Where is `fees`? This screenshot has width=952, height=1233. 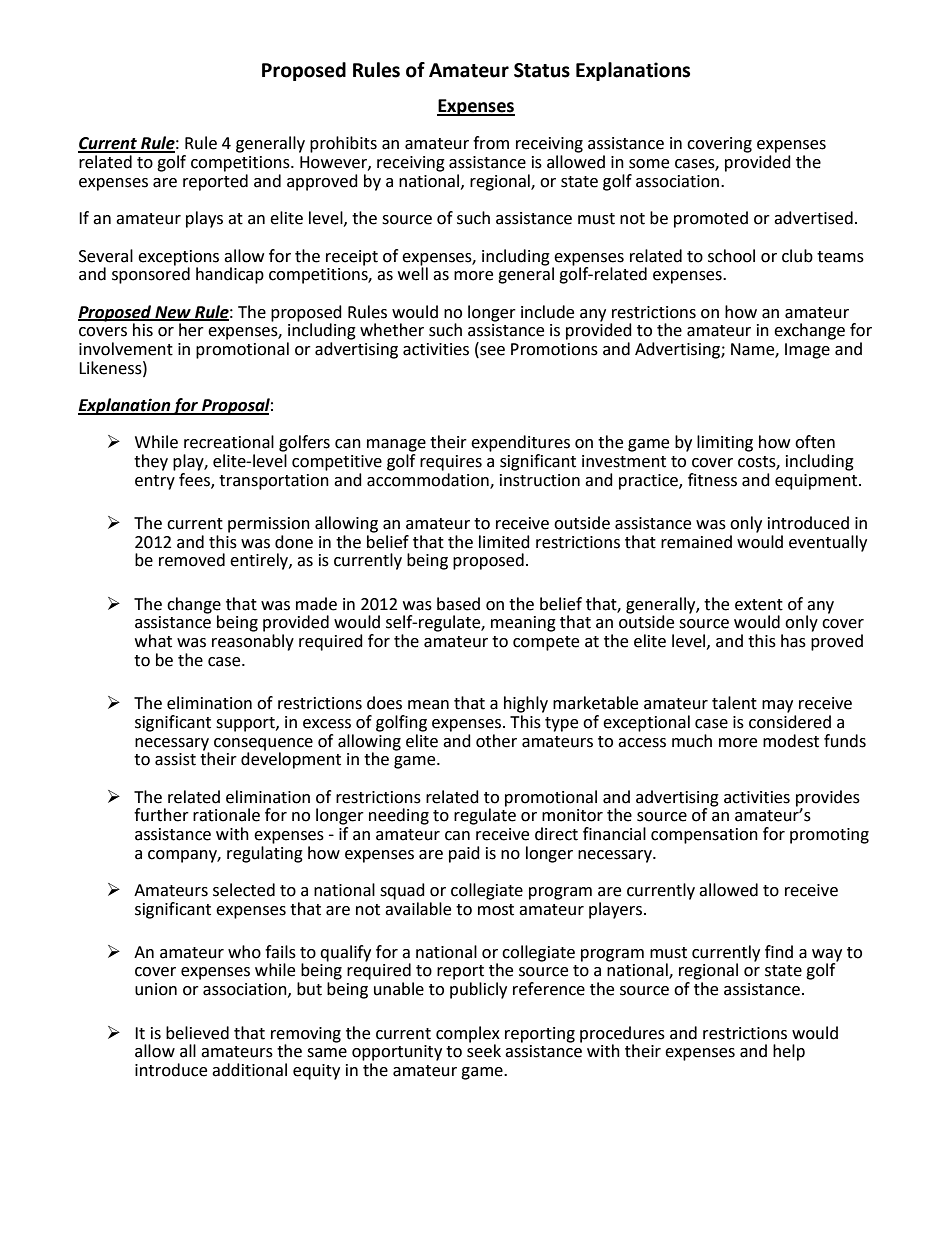 fees is located at coordinates (195, 479).
